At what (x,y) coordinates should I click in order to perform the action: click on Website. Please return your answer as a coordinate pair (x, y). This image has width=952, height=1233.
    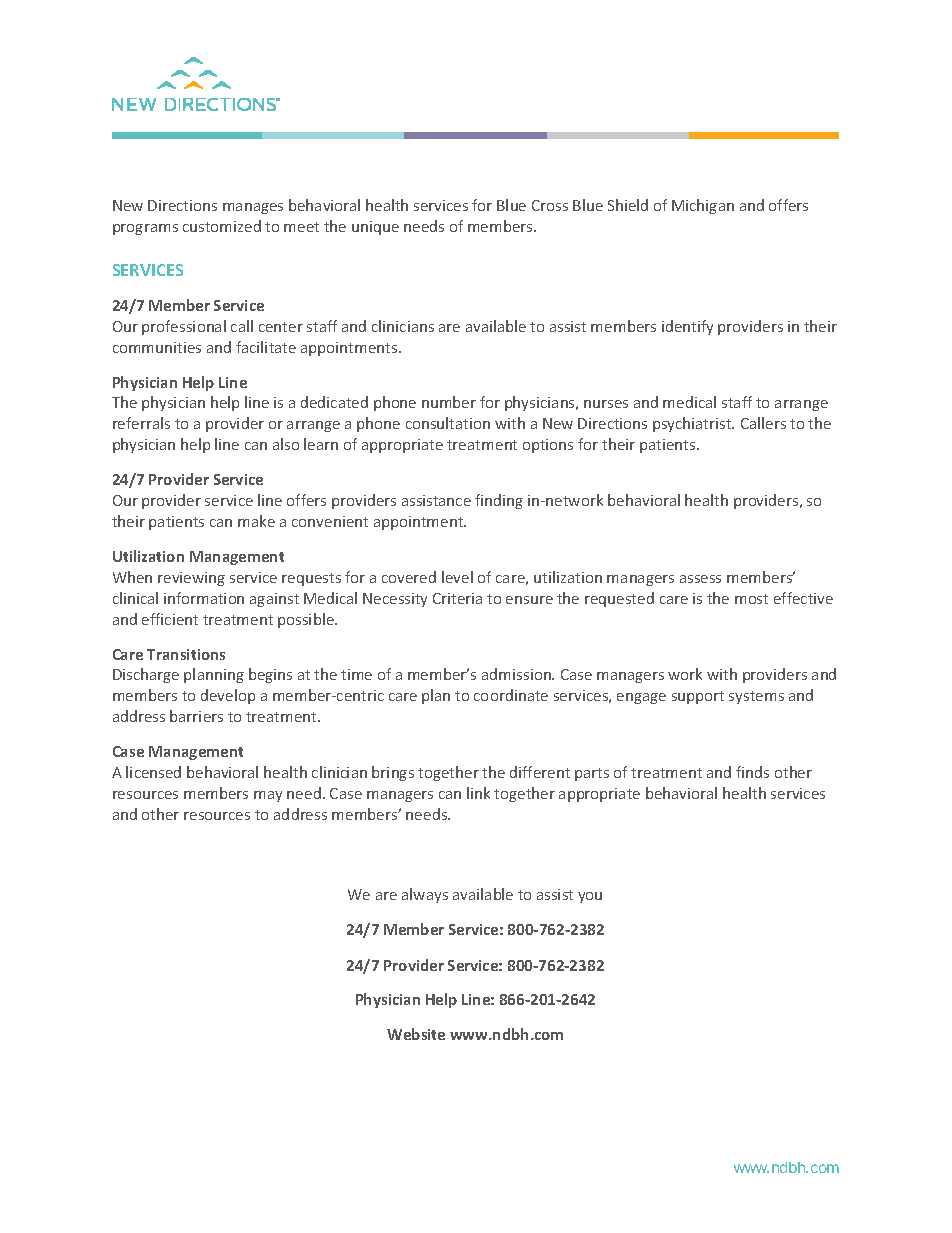
    Looking at the image, I should click on (416, 1034).
